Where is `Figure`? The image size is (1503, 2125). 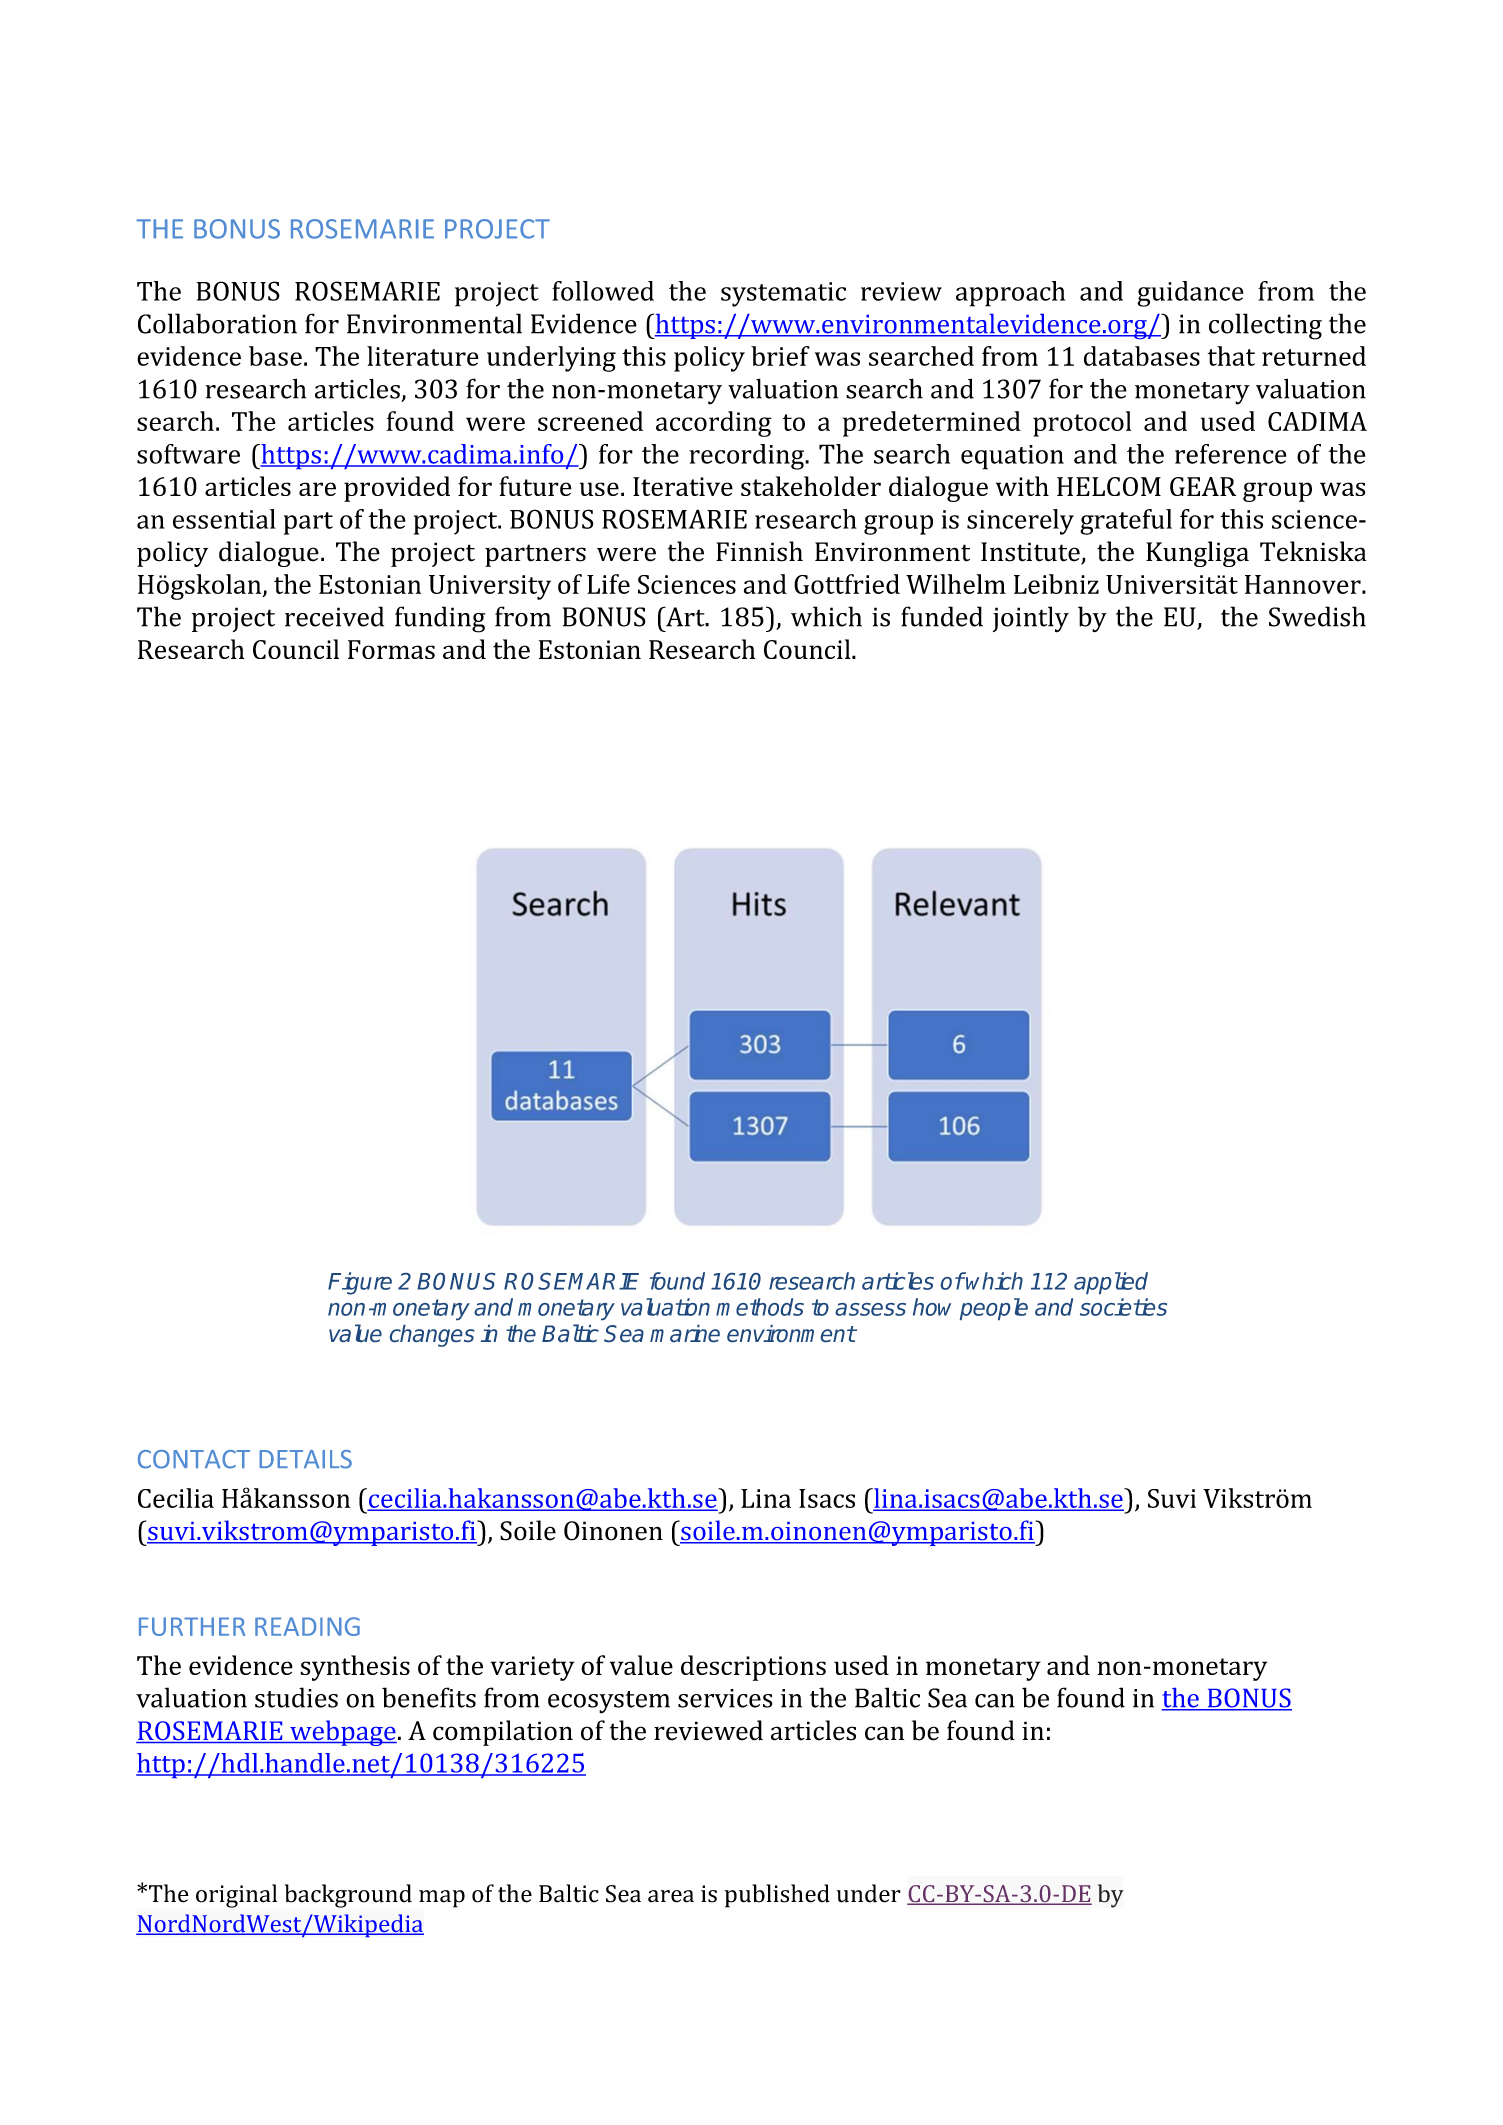
Figure is located at coordinates (360, 1283).
